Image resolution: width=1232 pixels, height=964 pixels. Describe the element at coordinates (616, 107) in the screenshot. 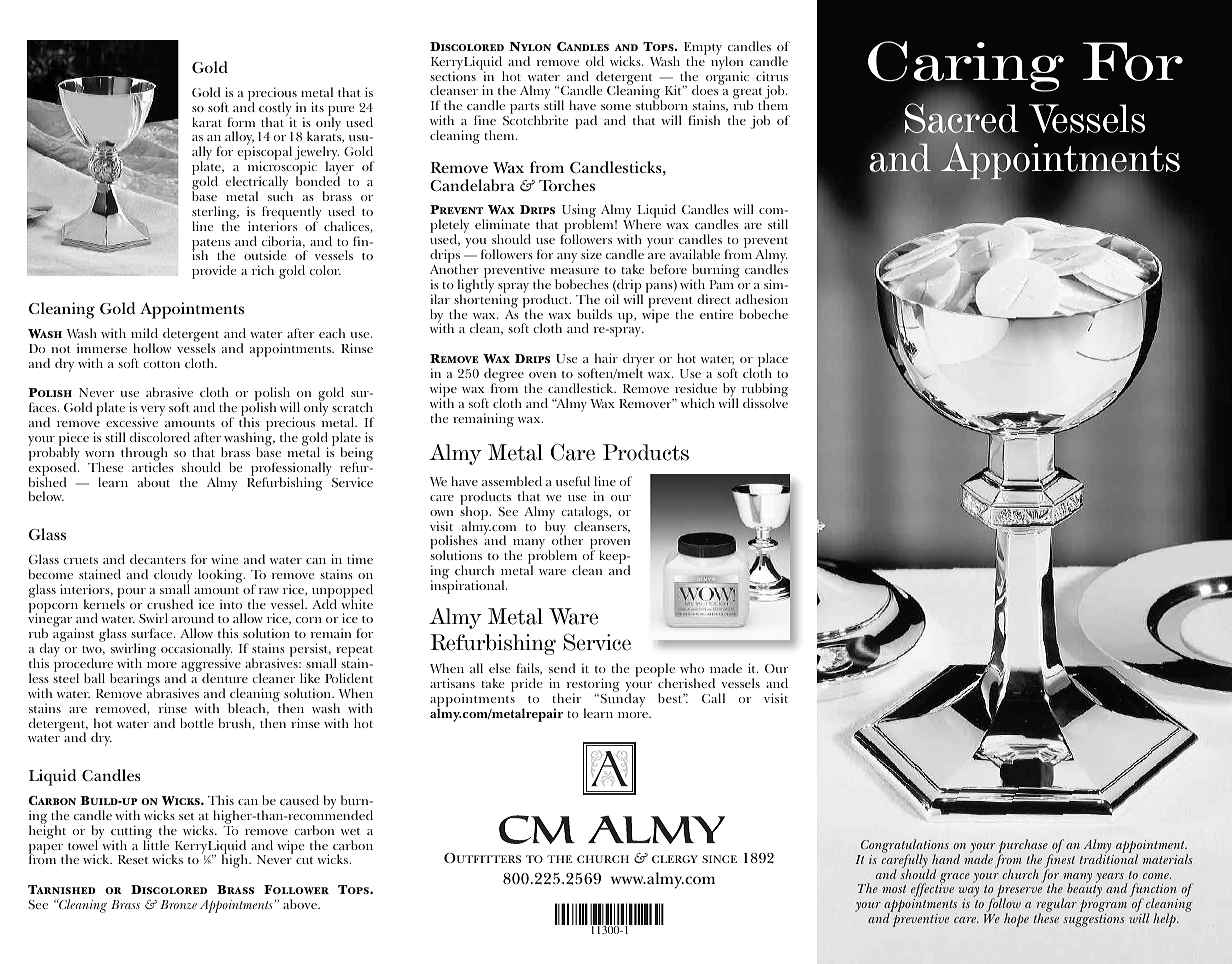

I see `some` at that location.
